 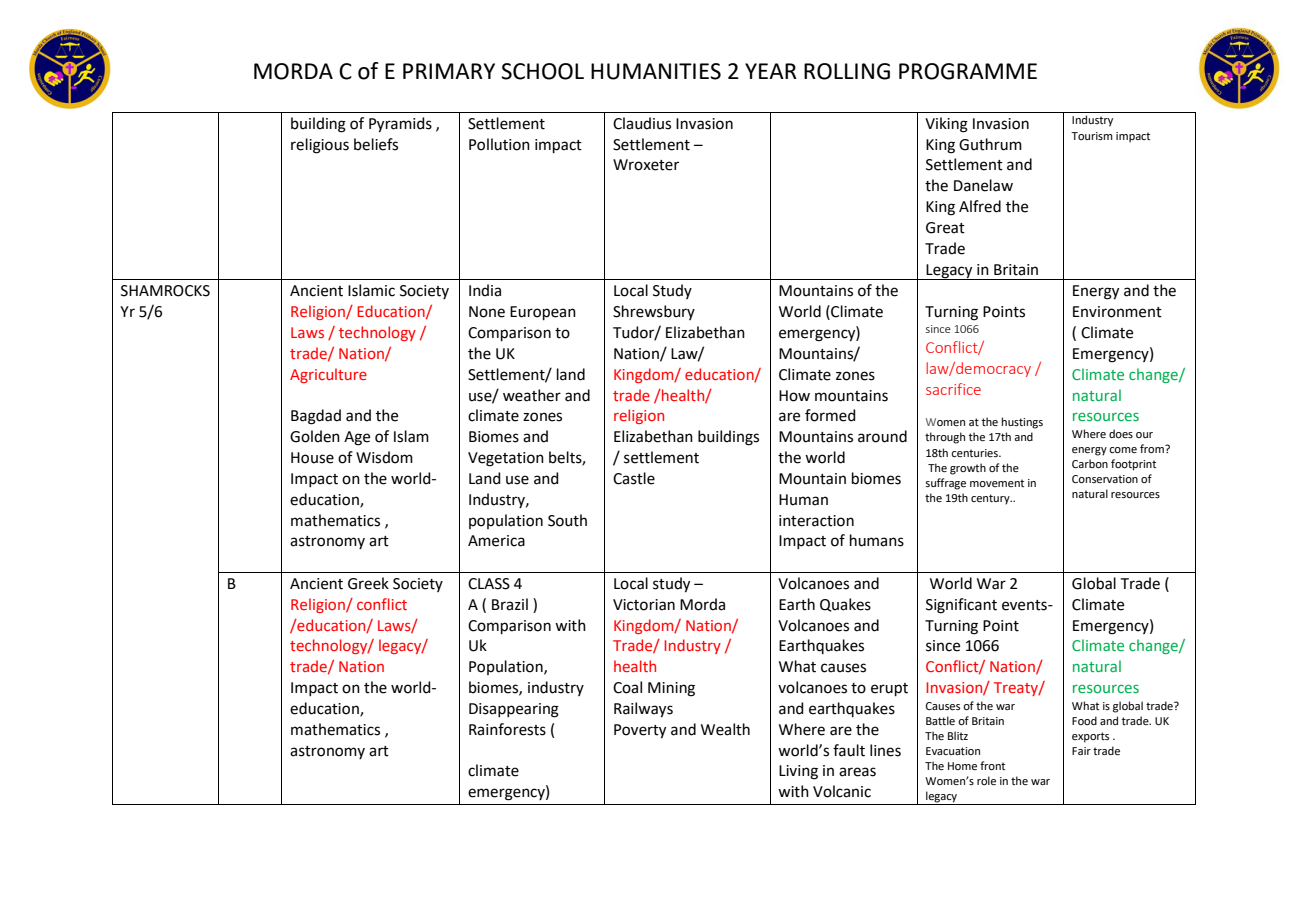 I want to click on YEAR, so click(x=771, y=71).
